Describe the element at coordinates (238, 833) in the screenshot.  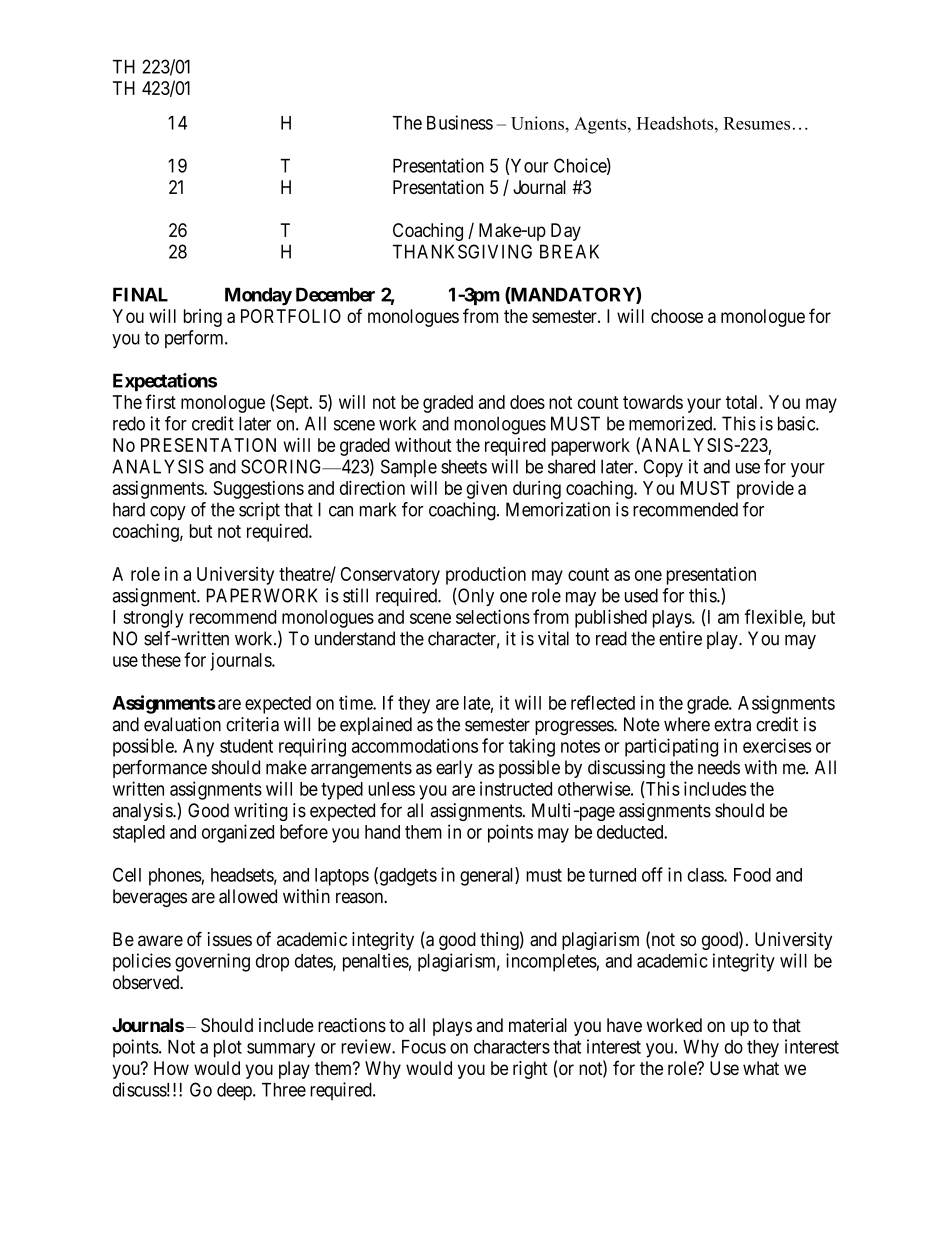
I see `organized` at that location.
